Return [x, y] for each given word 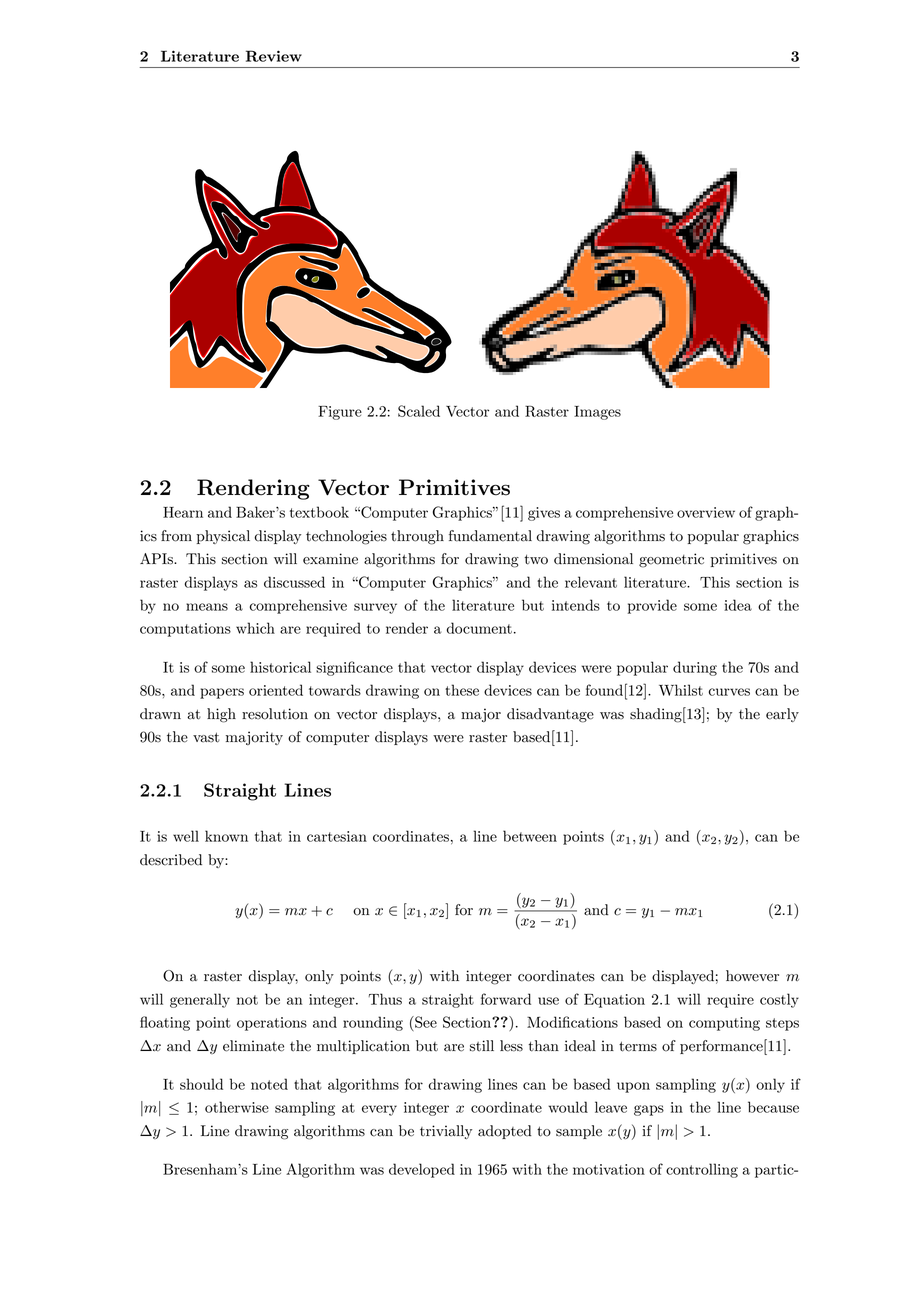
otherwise [237, 1107]
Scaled [419, 411]
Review [274, 56]
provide [652, 606]
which [255, 628]
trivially [446, 1132]
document [479, 628]
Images [597, 413]
